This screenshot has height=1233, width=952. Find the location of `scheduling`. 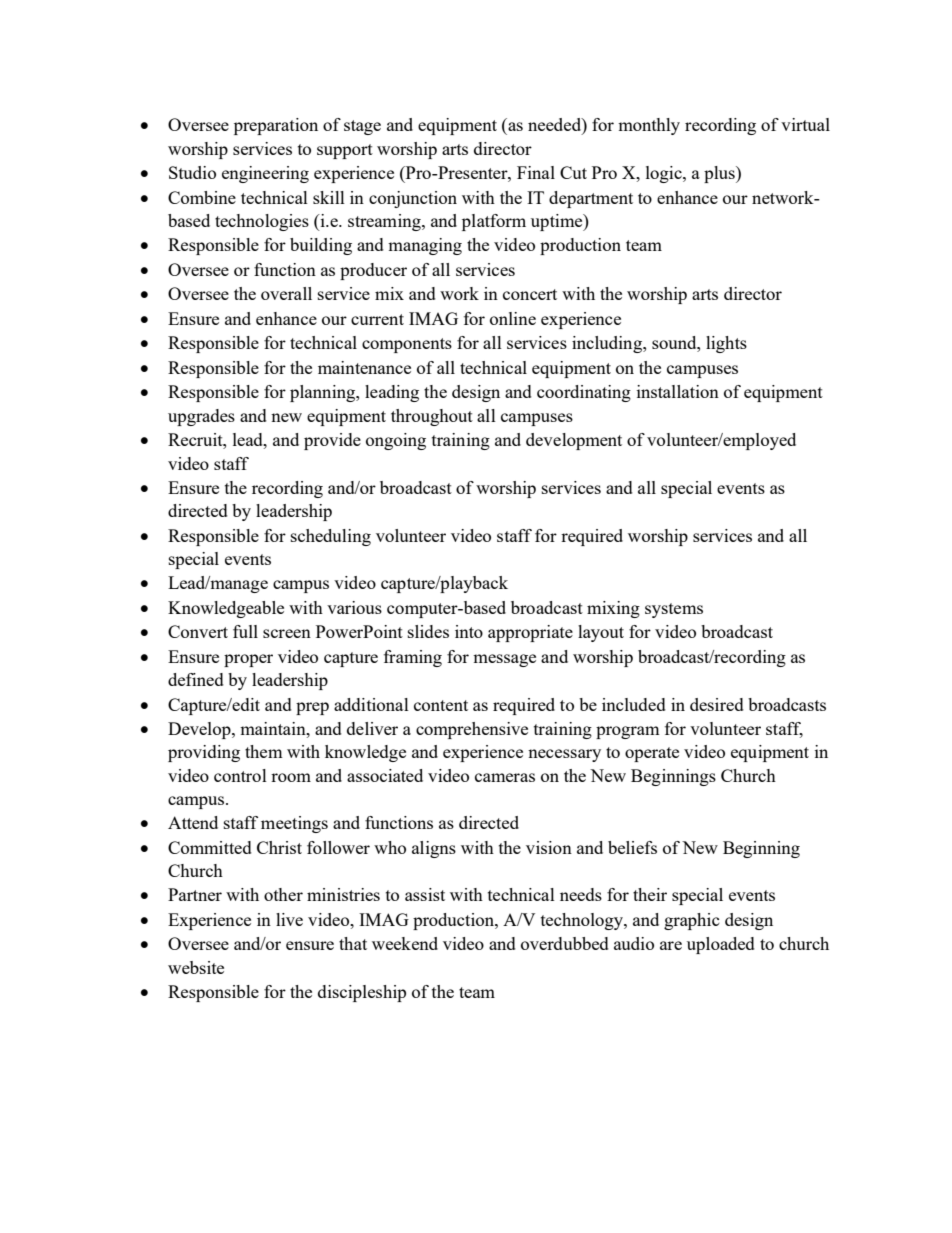

scheduling is located at coordinates (331, 537).
